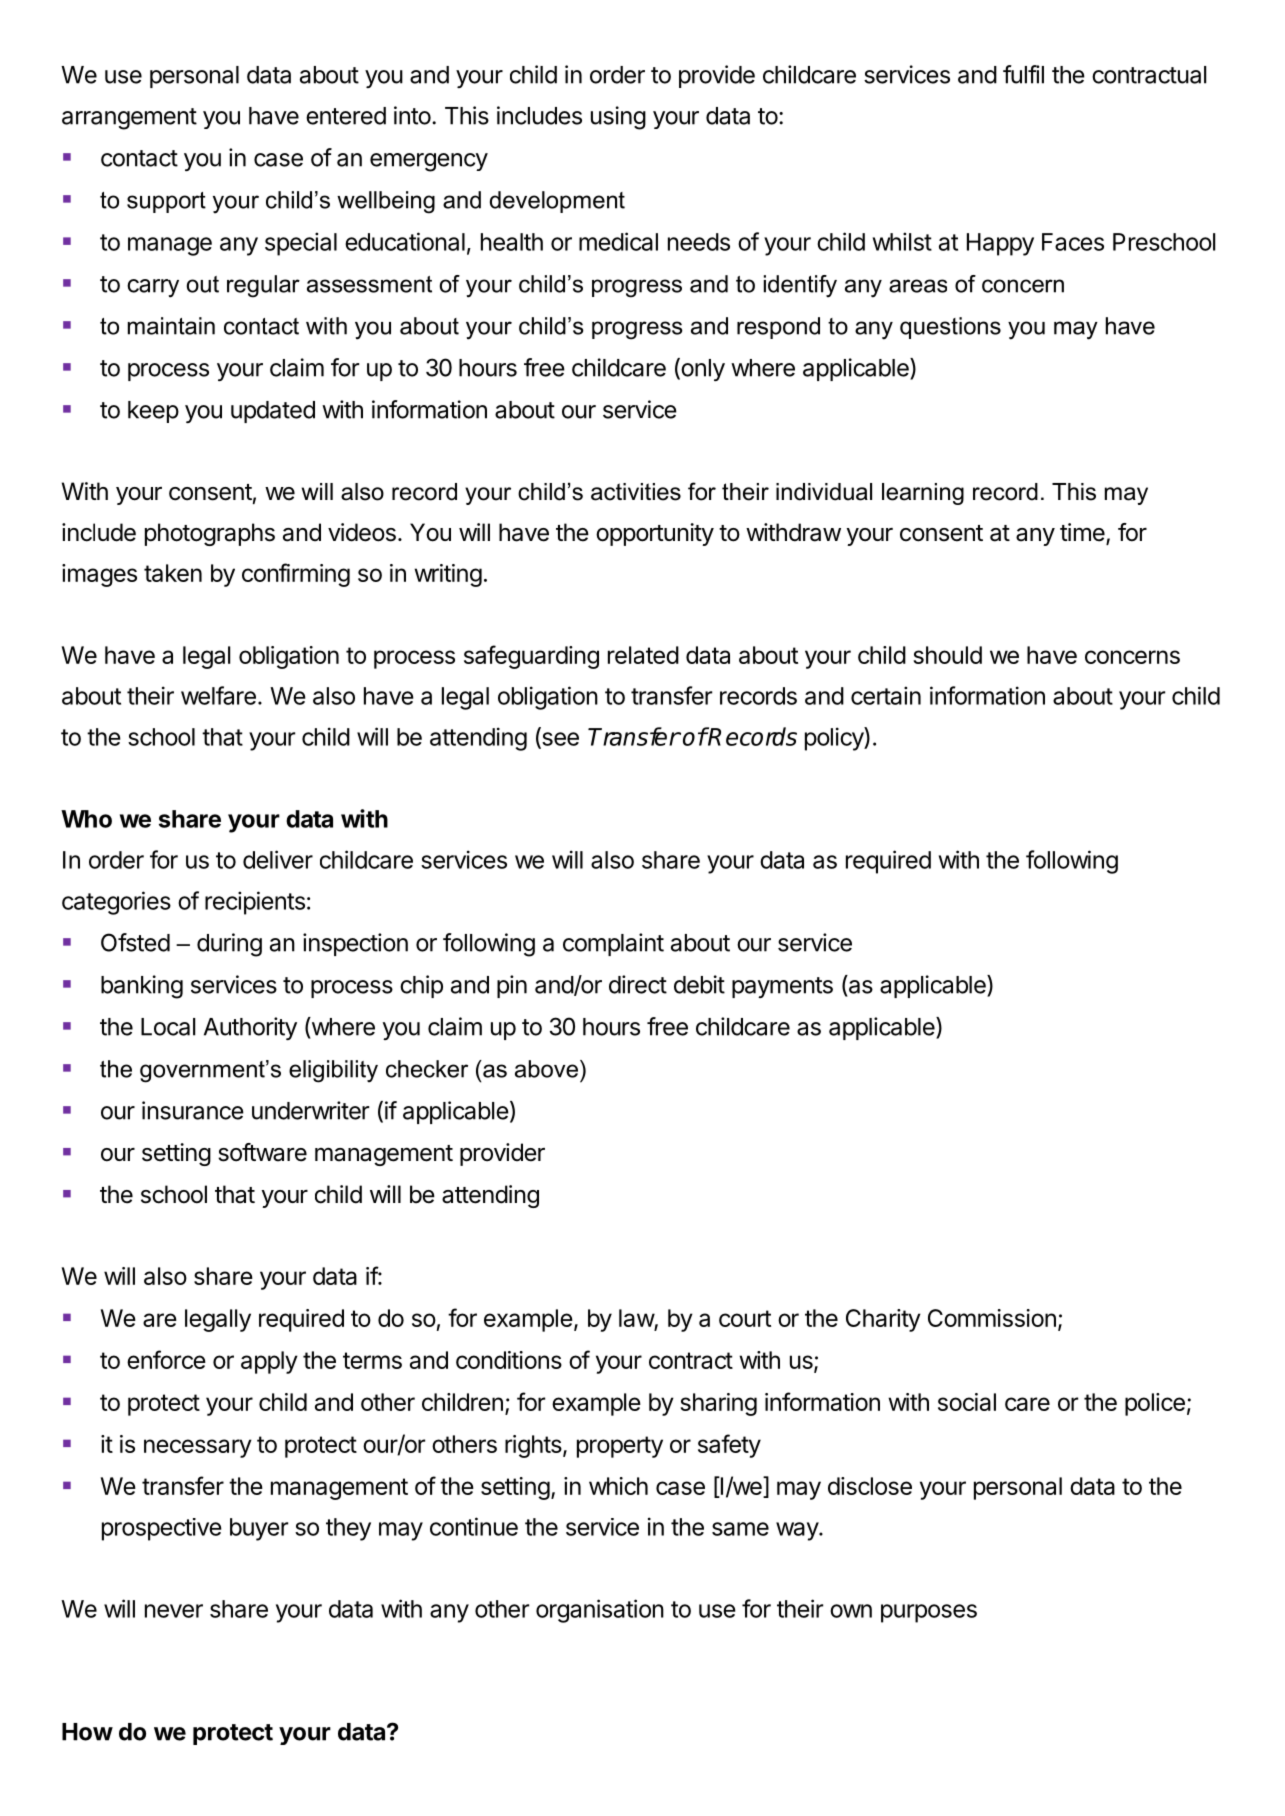 Image resolution: width=1285 pixels, height=1816 pixels. Describe the element at coordinates (174, 1611) in the screenshot. I see `never` at that location.
